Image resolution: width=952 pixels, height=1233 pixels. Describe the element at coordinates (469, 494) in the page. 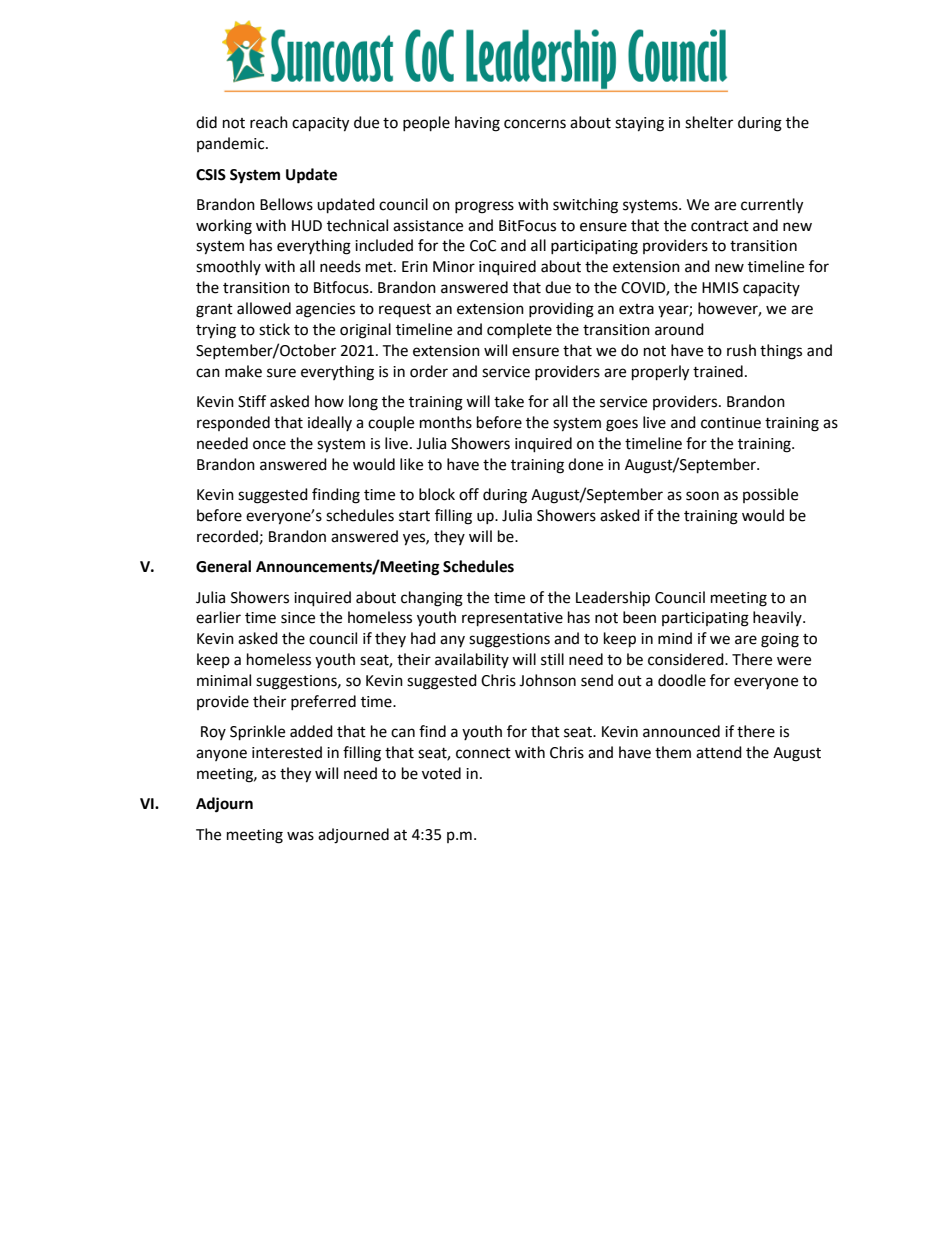

I see `off` at that location.
